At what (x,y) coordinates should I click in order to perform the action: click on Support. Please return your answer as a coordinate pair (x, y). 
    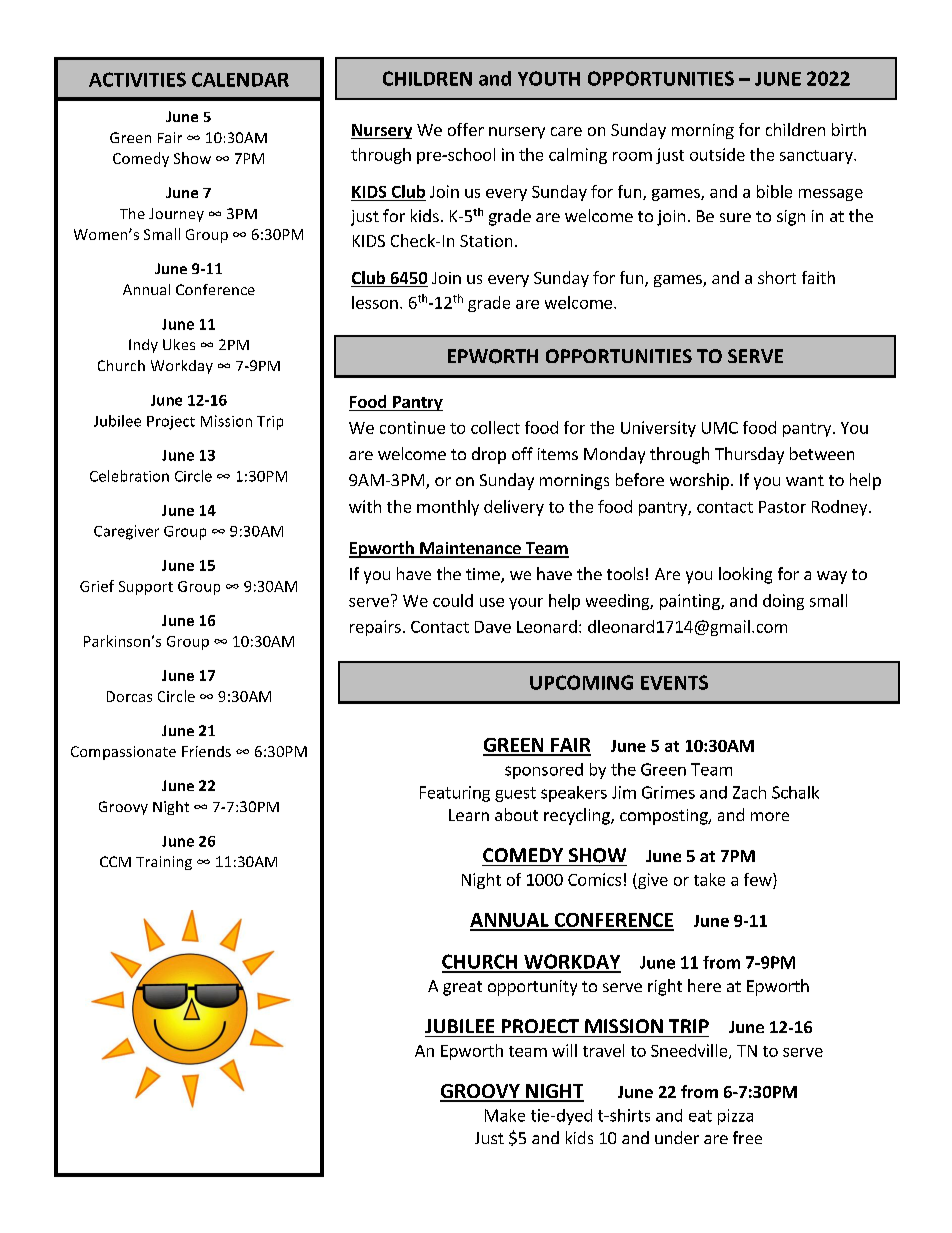
    Looking at the image, I should click on (146, 588).
